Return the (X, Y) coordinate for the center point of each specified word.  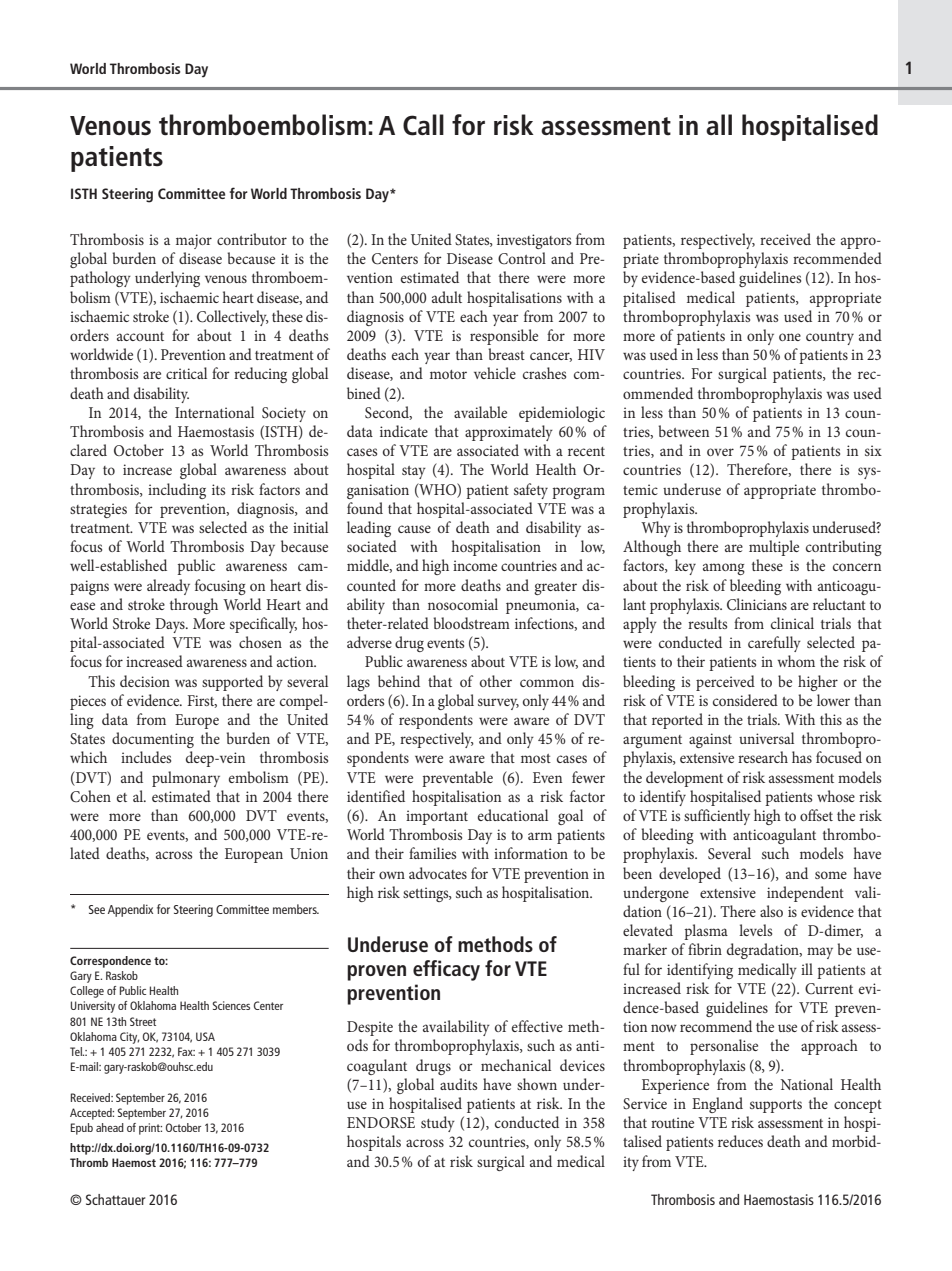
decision (145, 681)
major (194, 241)
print (150, 1129)
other (496, 681)
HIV (591, 354)
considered (745, 700)
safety (531, 491)
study (438, 1124)
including (177, 491)
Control (522, 258)
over (720, 452)
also (771, 911)
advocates (438, 873)
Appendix (130, 910)
